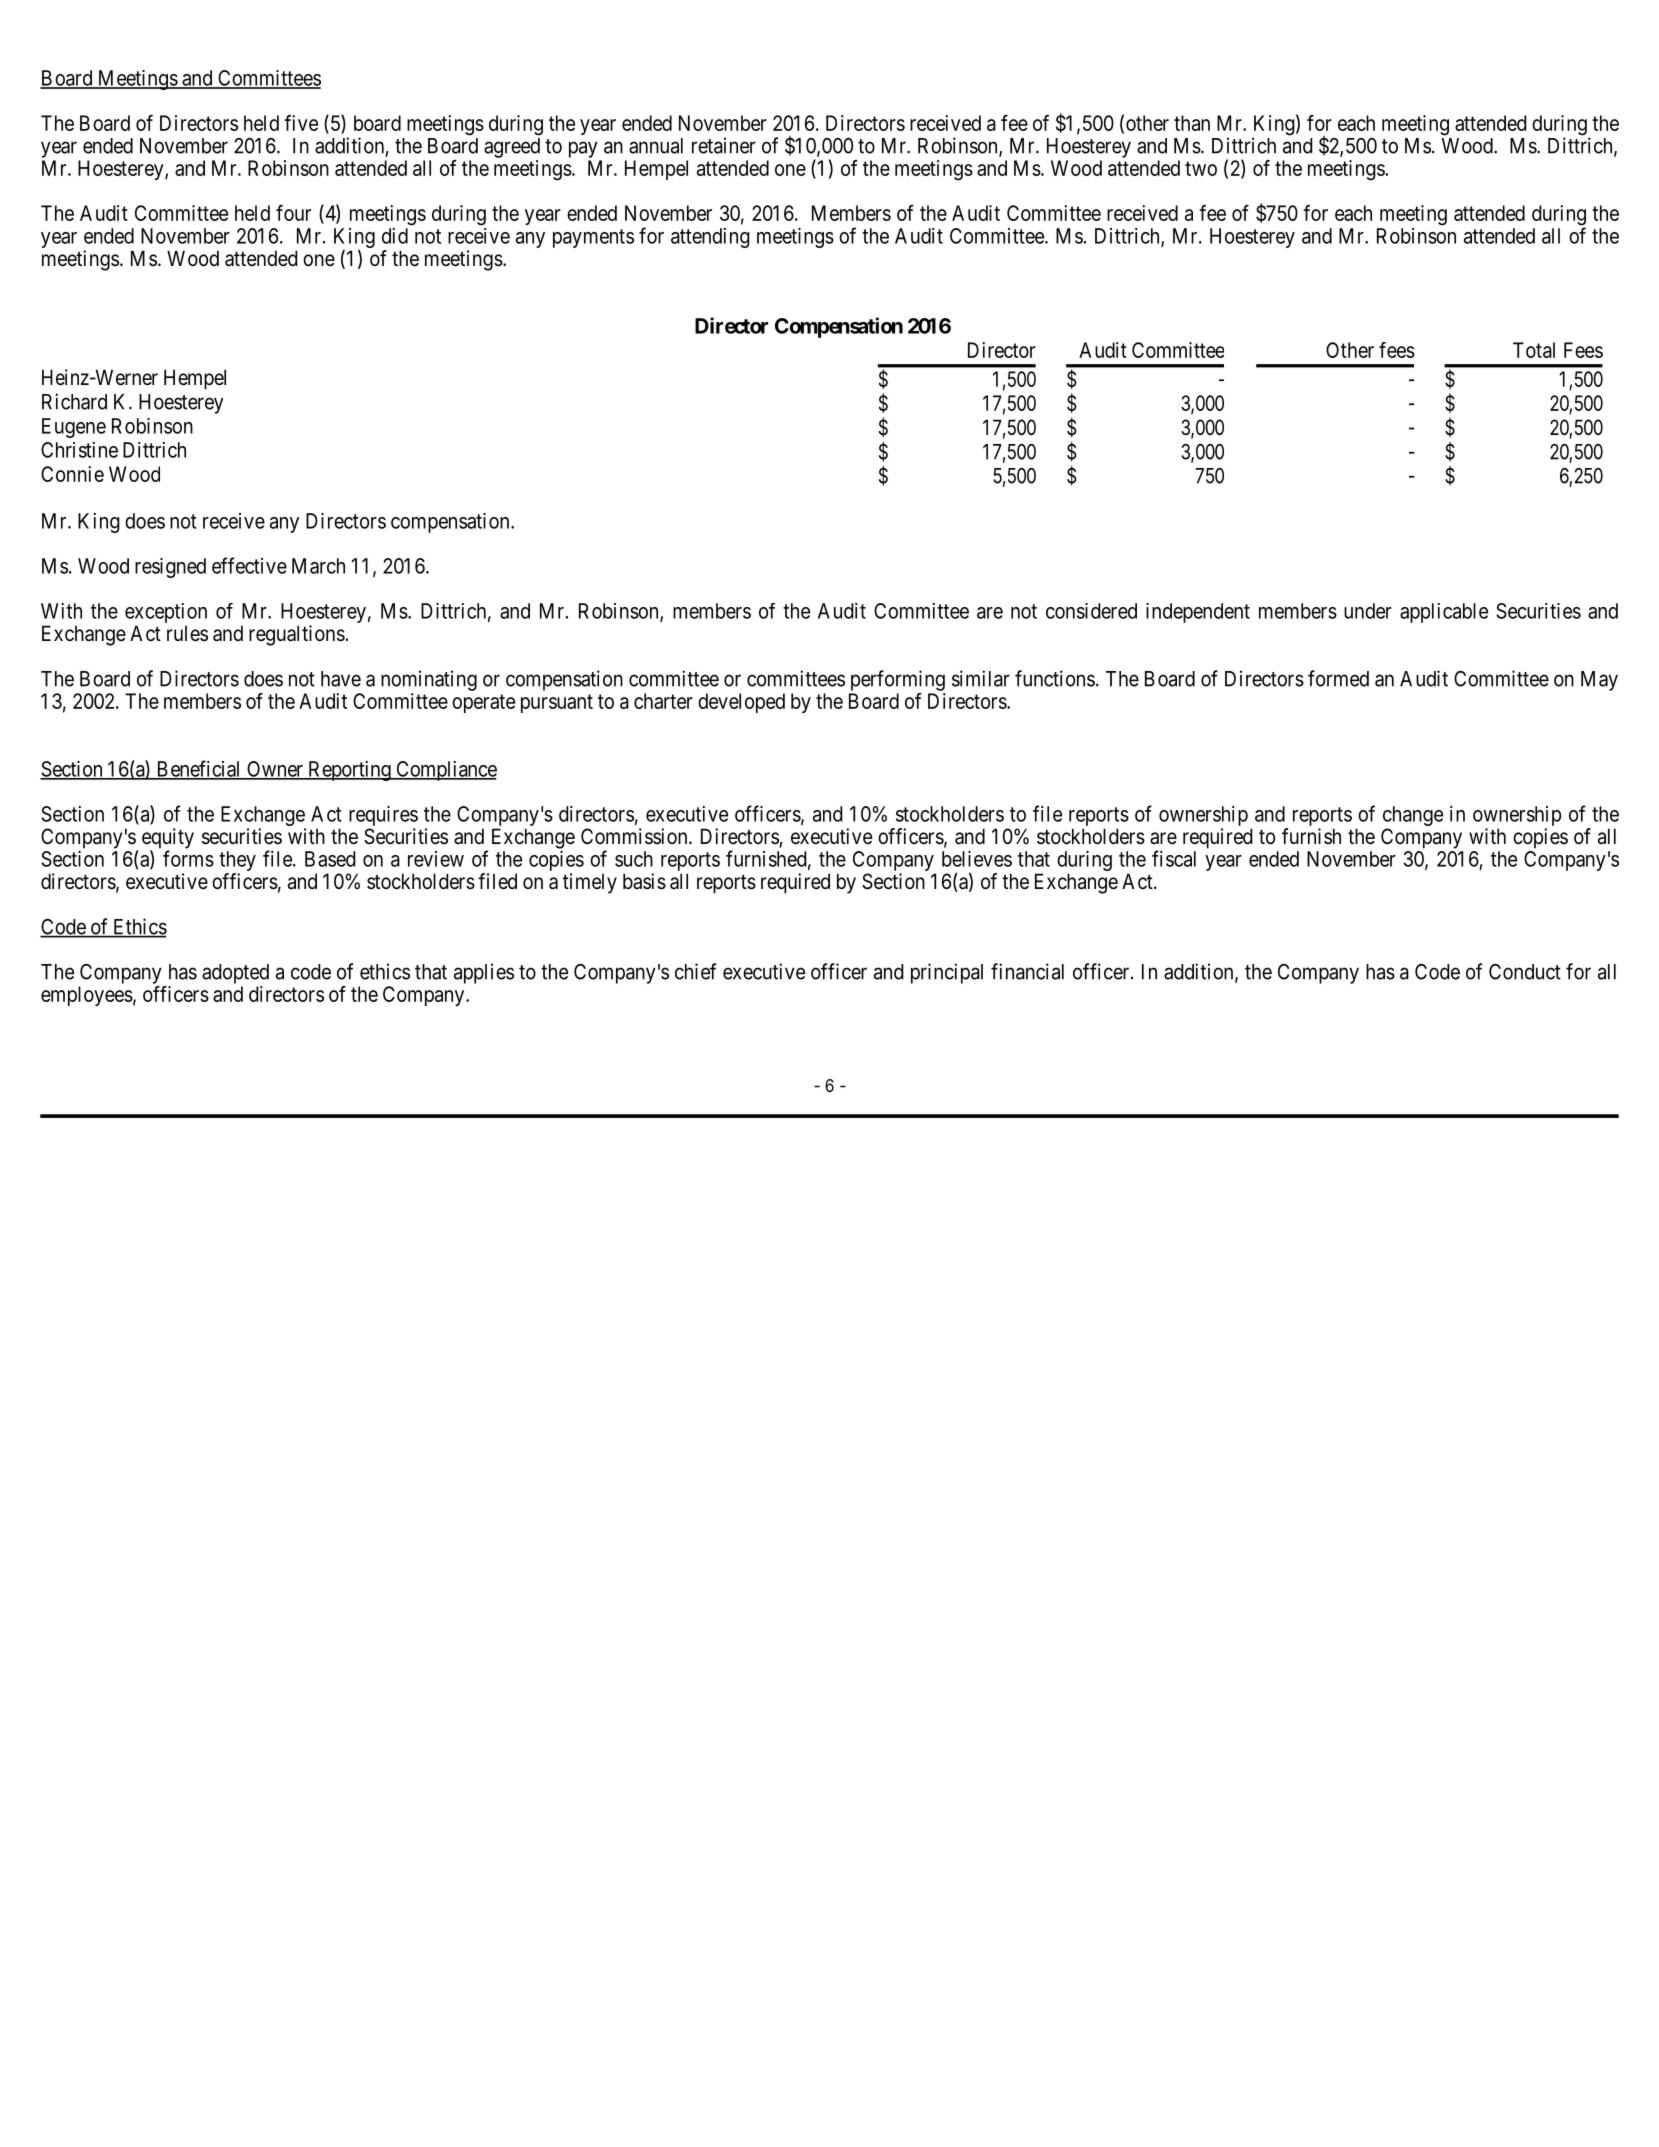 This screenshot has width=1659, height=2147. I want to click on retainer, so click(724, 145).
